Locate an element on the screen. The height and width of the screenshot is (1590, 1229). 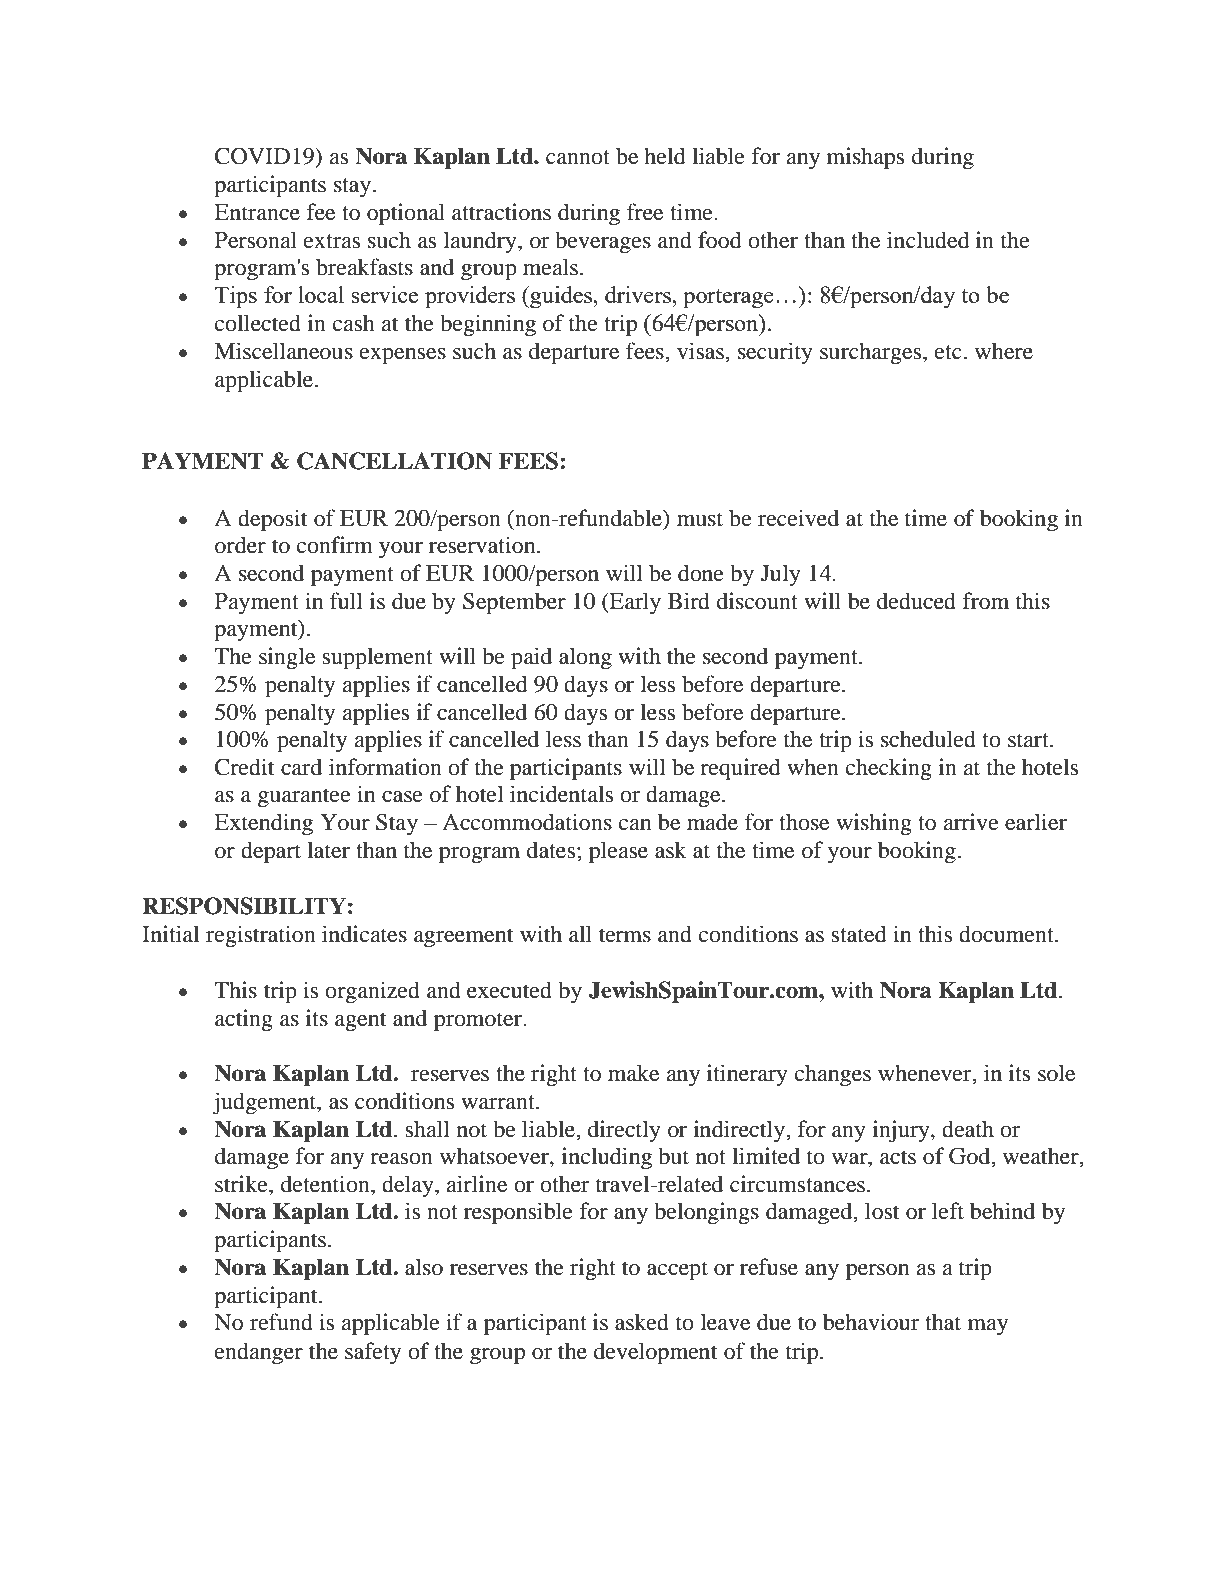
acting is located at coordinates (244, 1020).
